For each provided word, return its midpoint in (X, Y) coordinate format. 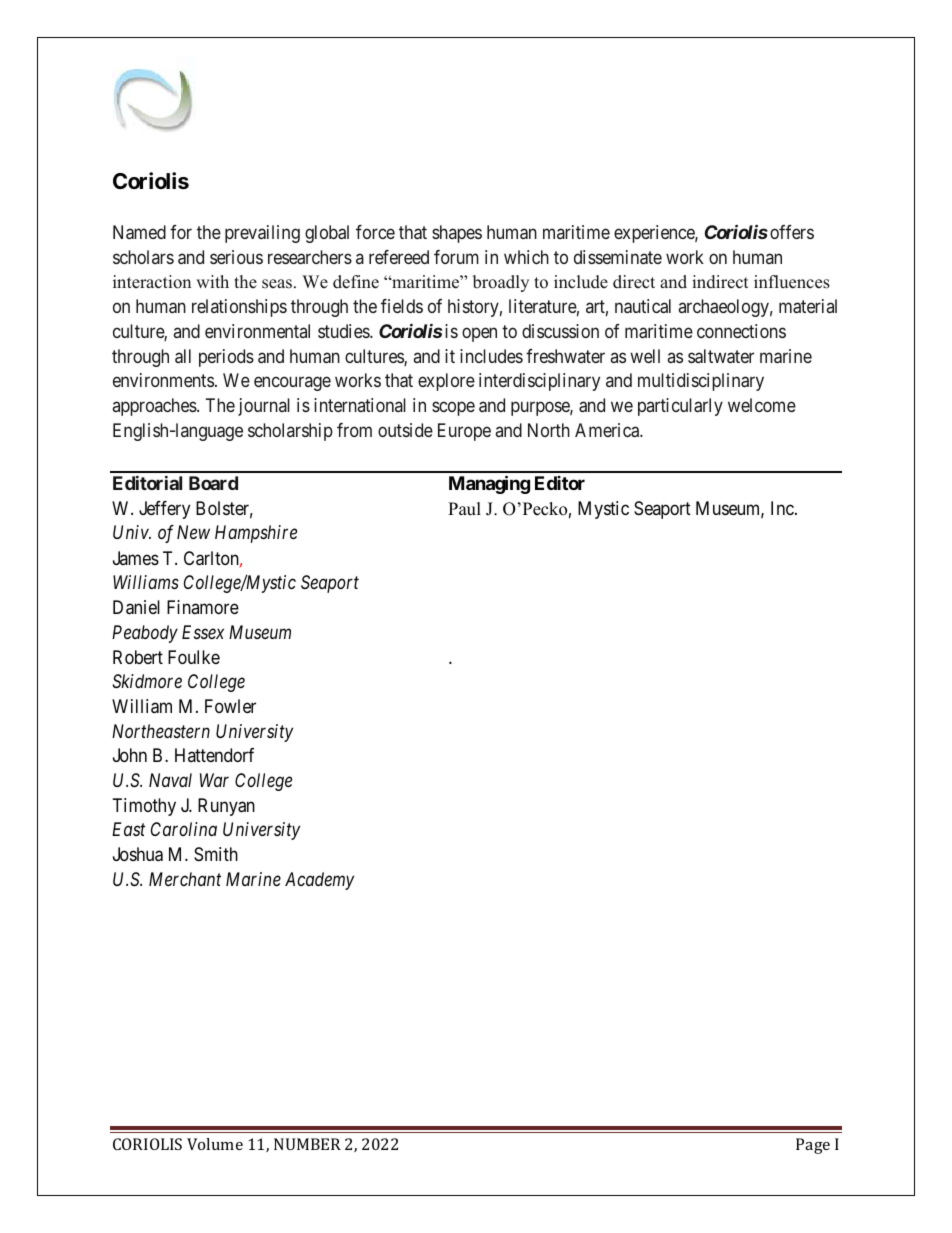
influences (792, 282)
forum (456, 257)
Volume (215, 1144)
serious (236, 257)
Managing (489, 484)
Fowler (230, 706)
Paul (464, 509)
